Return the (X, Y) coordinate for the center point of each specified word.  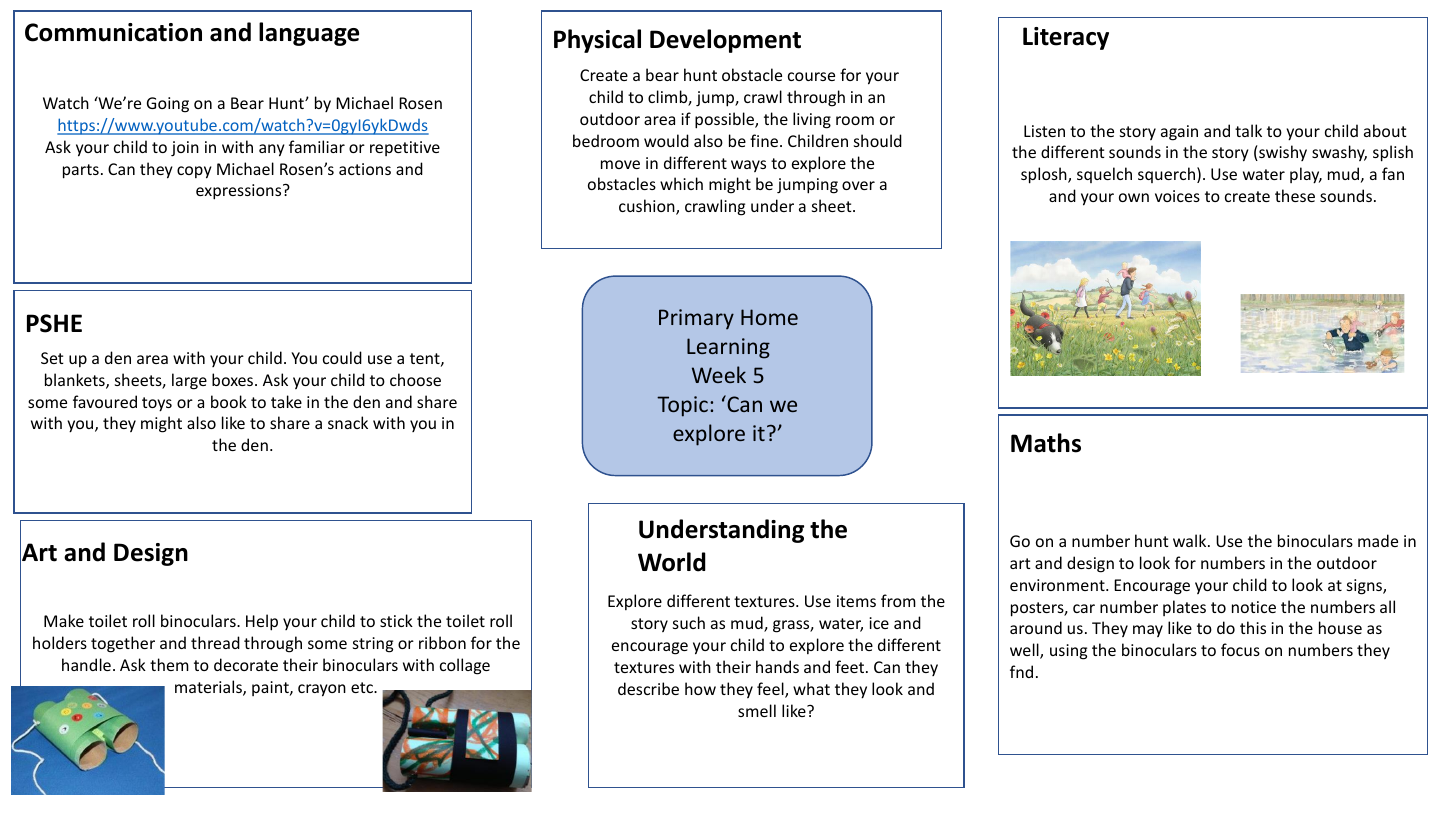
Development (725, 41)
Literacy (1066, 38)
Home (769, 317)
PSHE (54, 323)
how (700, 688)
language (309, 34)
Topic (682, 406)
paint (271, 688)
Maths (1046, 443)
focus (1240, 649)
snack (348, 422)
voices (1177, 196)
